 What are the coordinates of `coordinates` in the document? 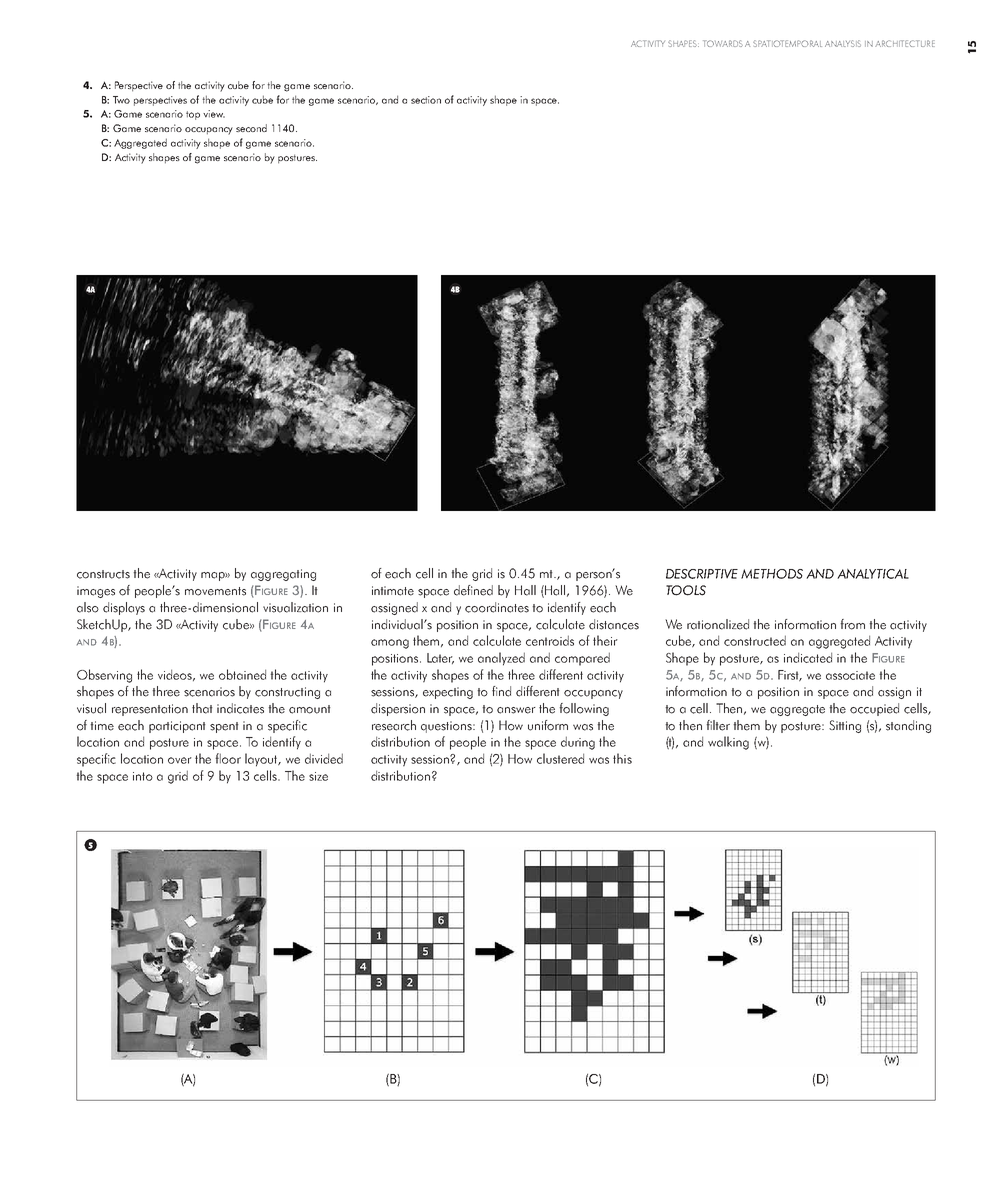 It's located at (497, 607).
